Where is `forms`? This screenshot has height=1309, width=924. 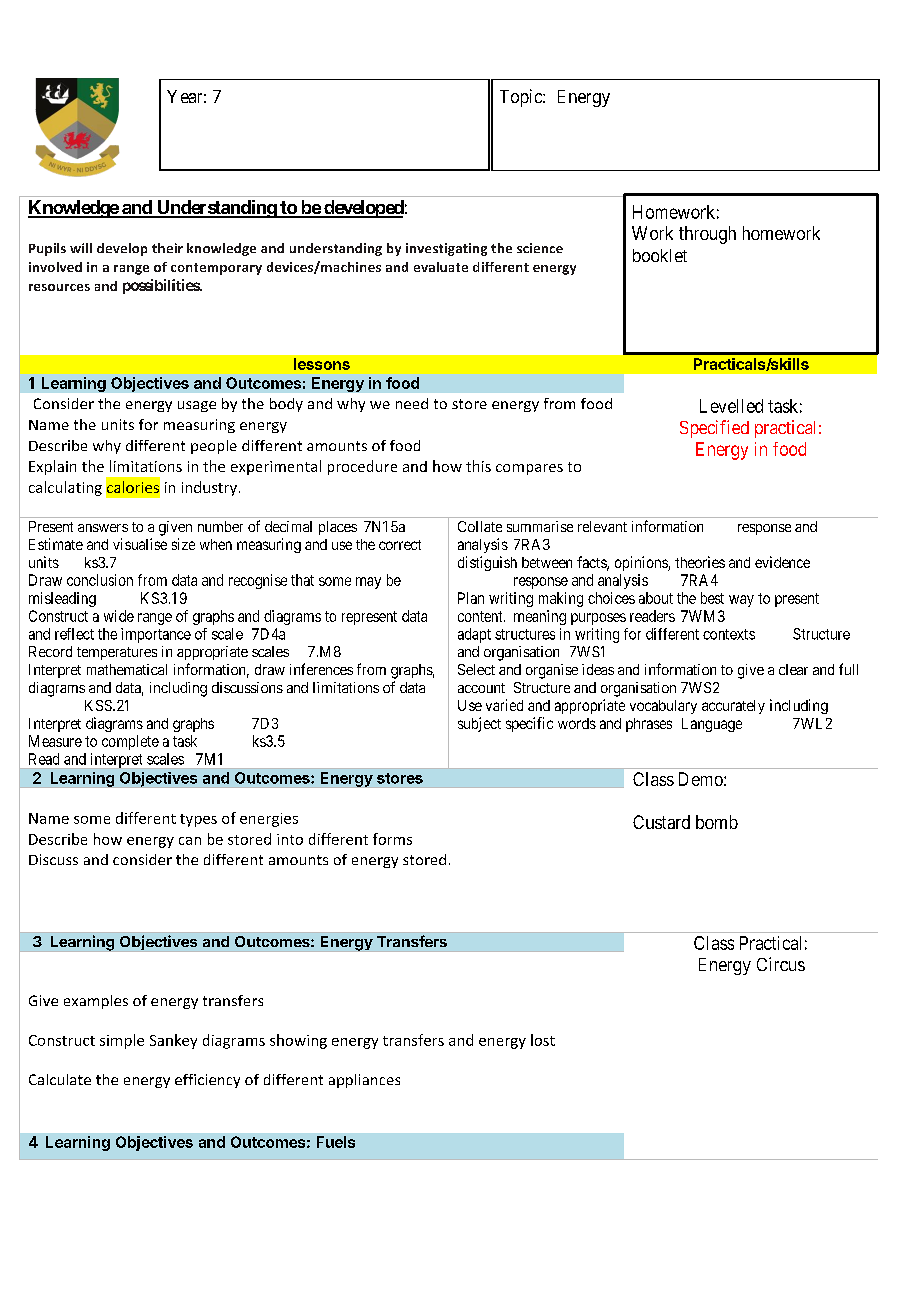
forms is located at coordinates (392, 839).
